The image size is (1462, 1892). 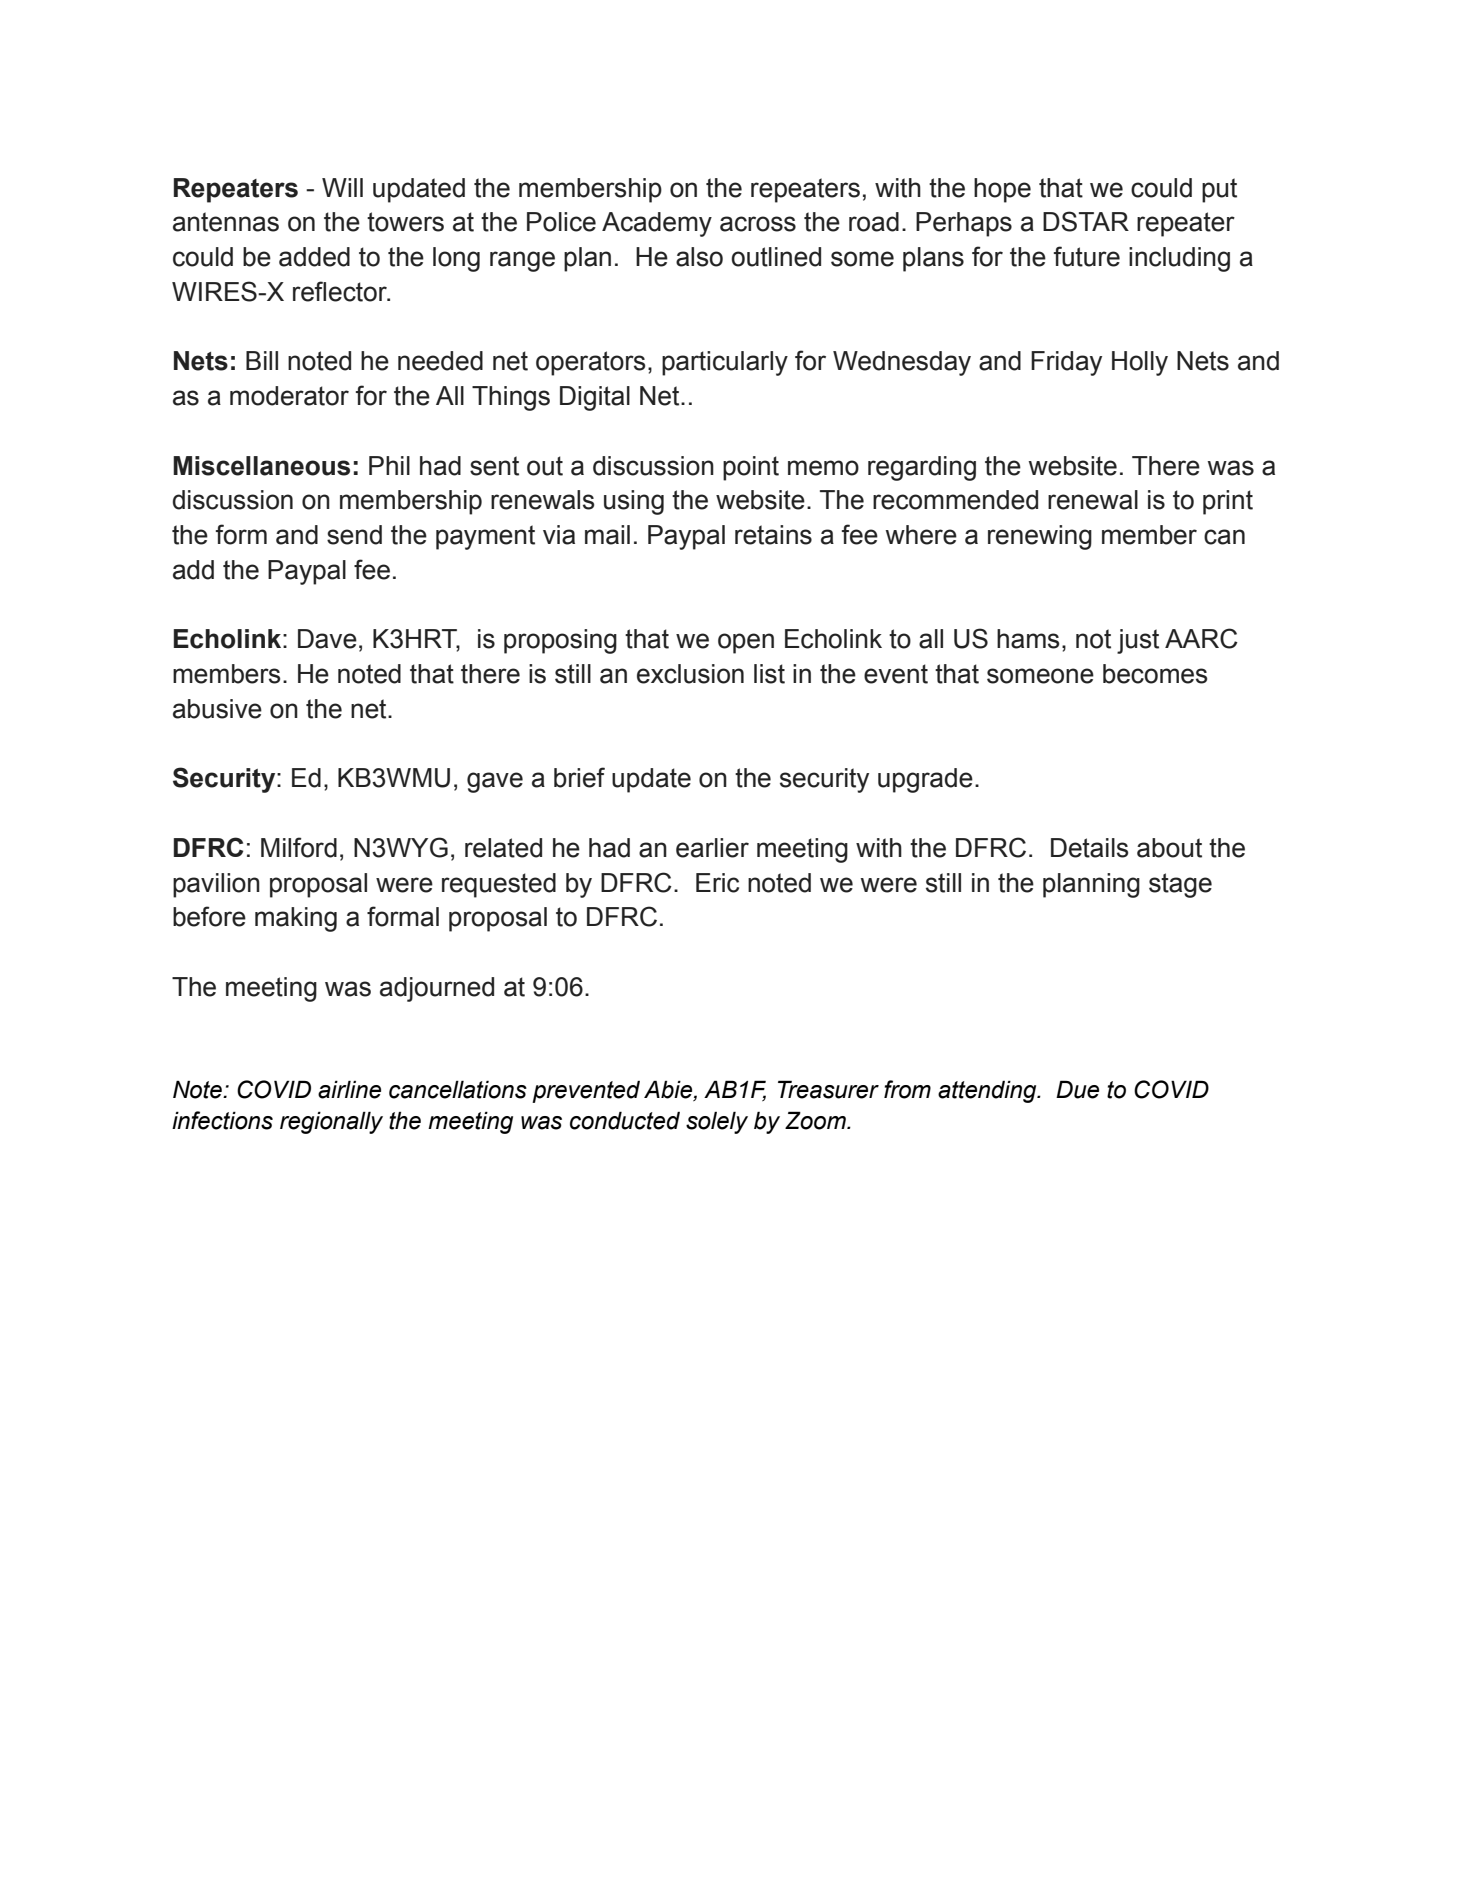 I want to click on Eric, so click(x=717, y=883).
